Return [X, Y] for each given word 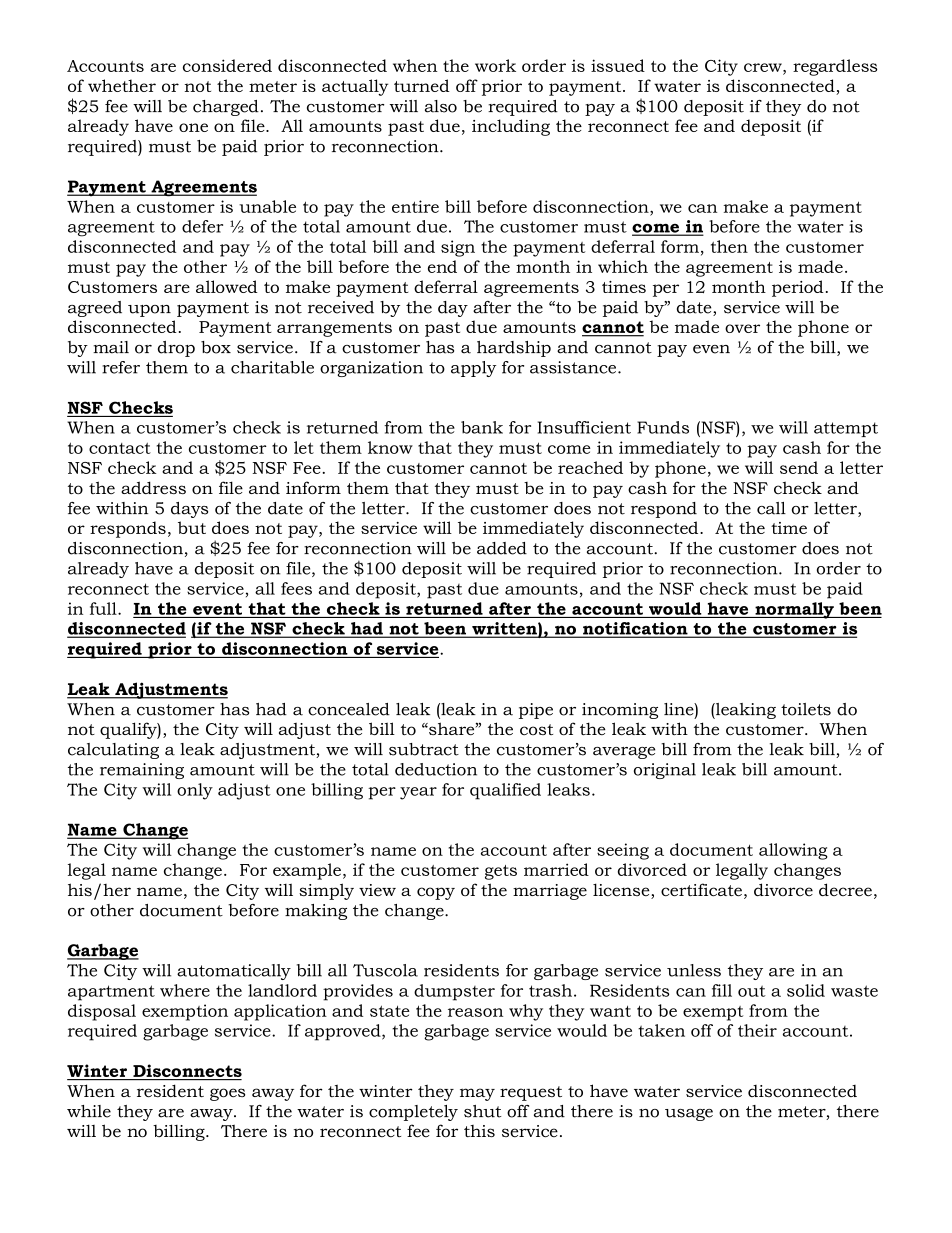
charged [226, 108]
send [799, 467]
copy [436, 893]
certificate [701, 889]
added [502, 548]
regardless [835, 67]
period [798, 288]
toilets [806, 709]
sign [458, 248]
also [441, 106]
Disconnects [187, 1070]
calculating [113, 751]
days [189, 510]
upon [149, 311]
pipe [536, 711]
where [185, 990]
